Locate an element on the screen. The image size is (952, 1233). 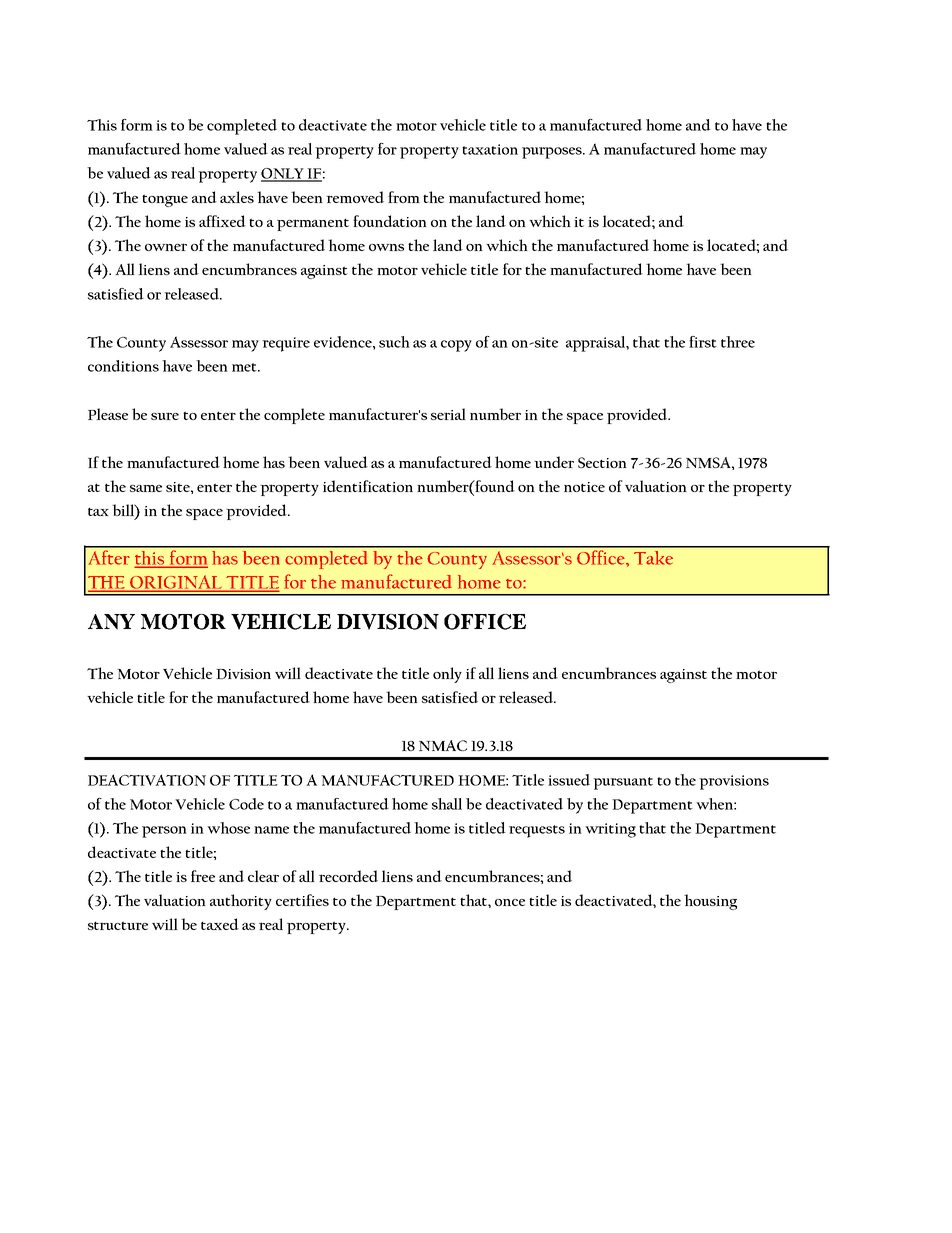
free is located at coordinates (203, 876).
